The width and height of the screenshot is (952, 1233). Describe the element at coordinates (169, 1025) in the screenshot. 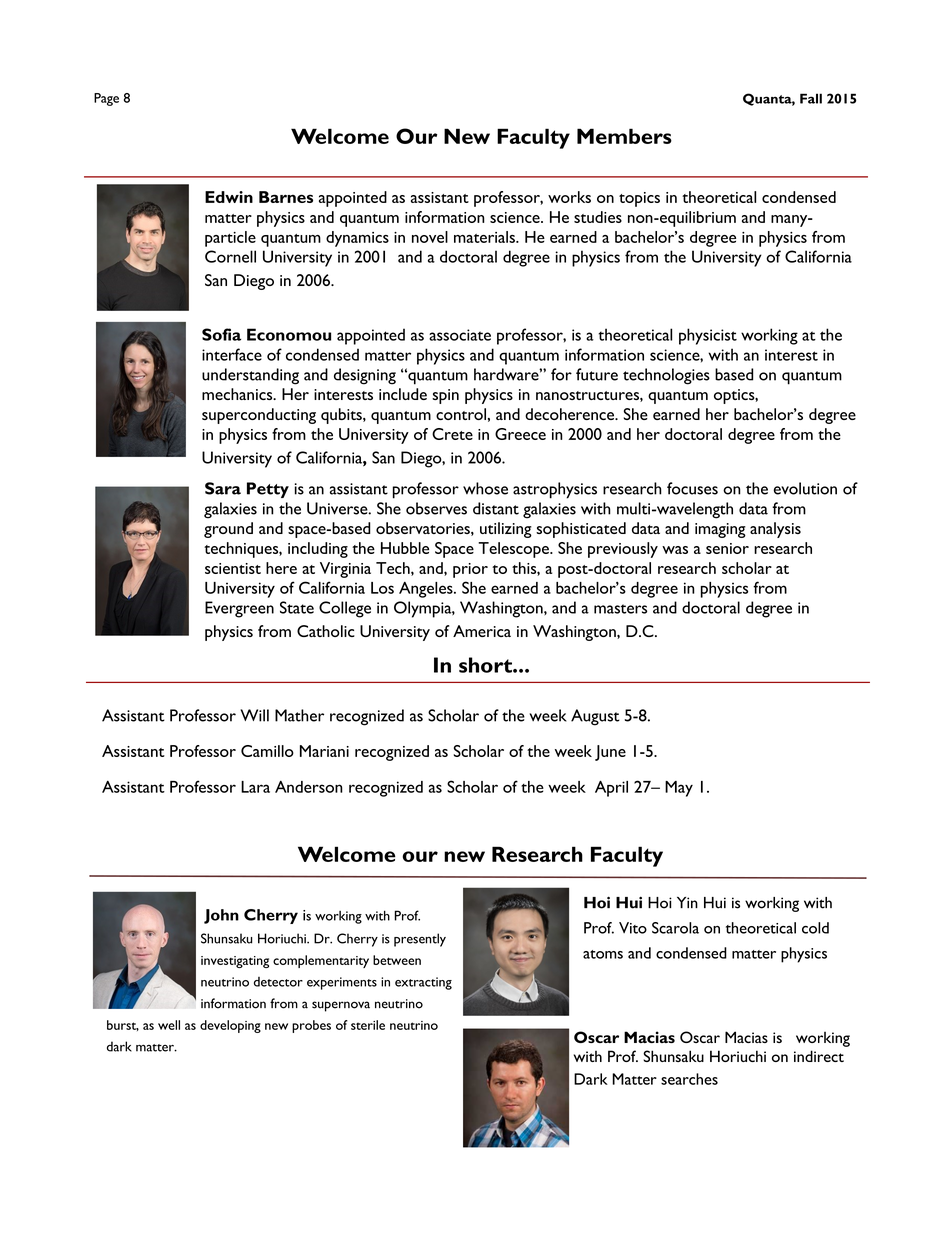

I see `well` at that location.
